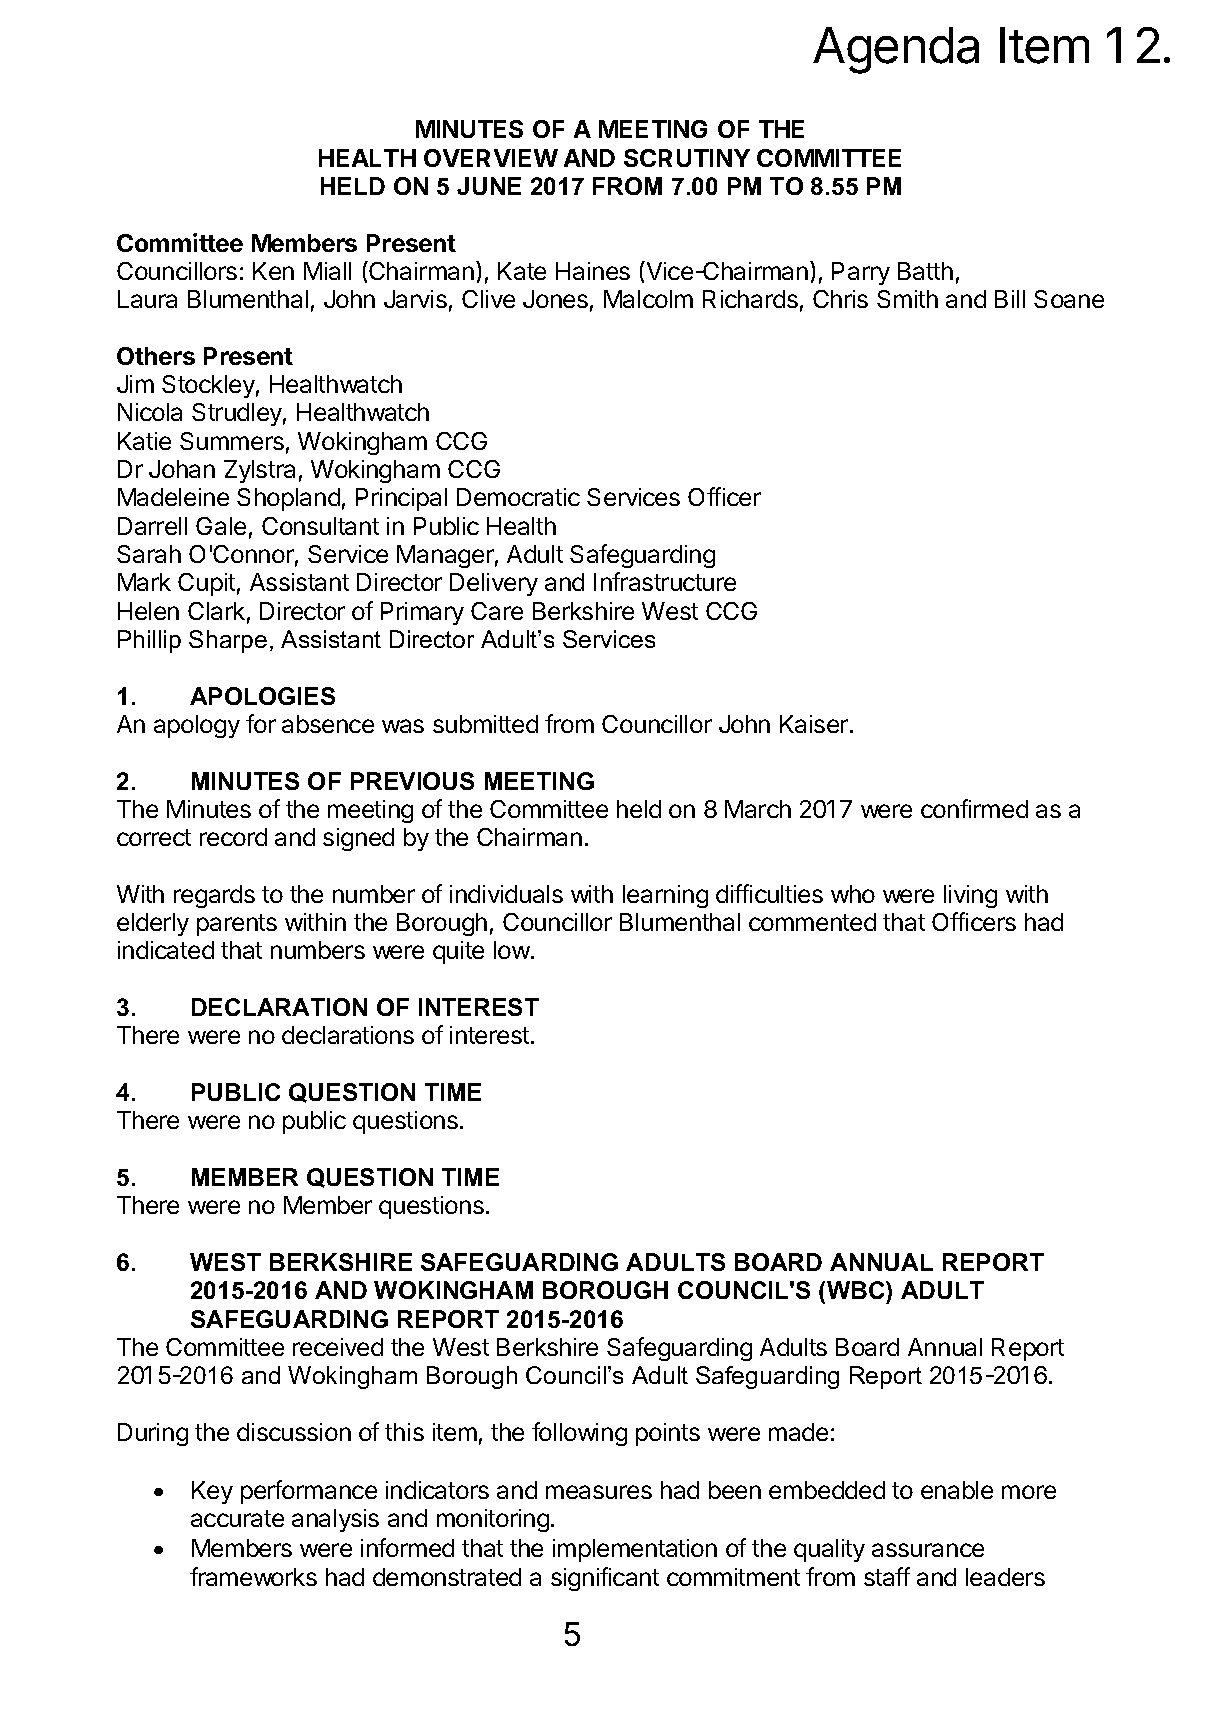  Describe the element at coordinates (491, 158) in the screenshot. I see `OVERVIEW` at that location.
